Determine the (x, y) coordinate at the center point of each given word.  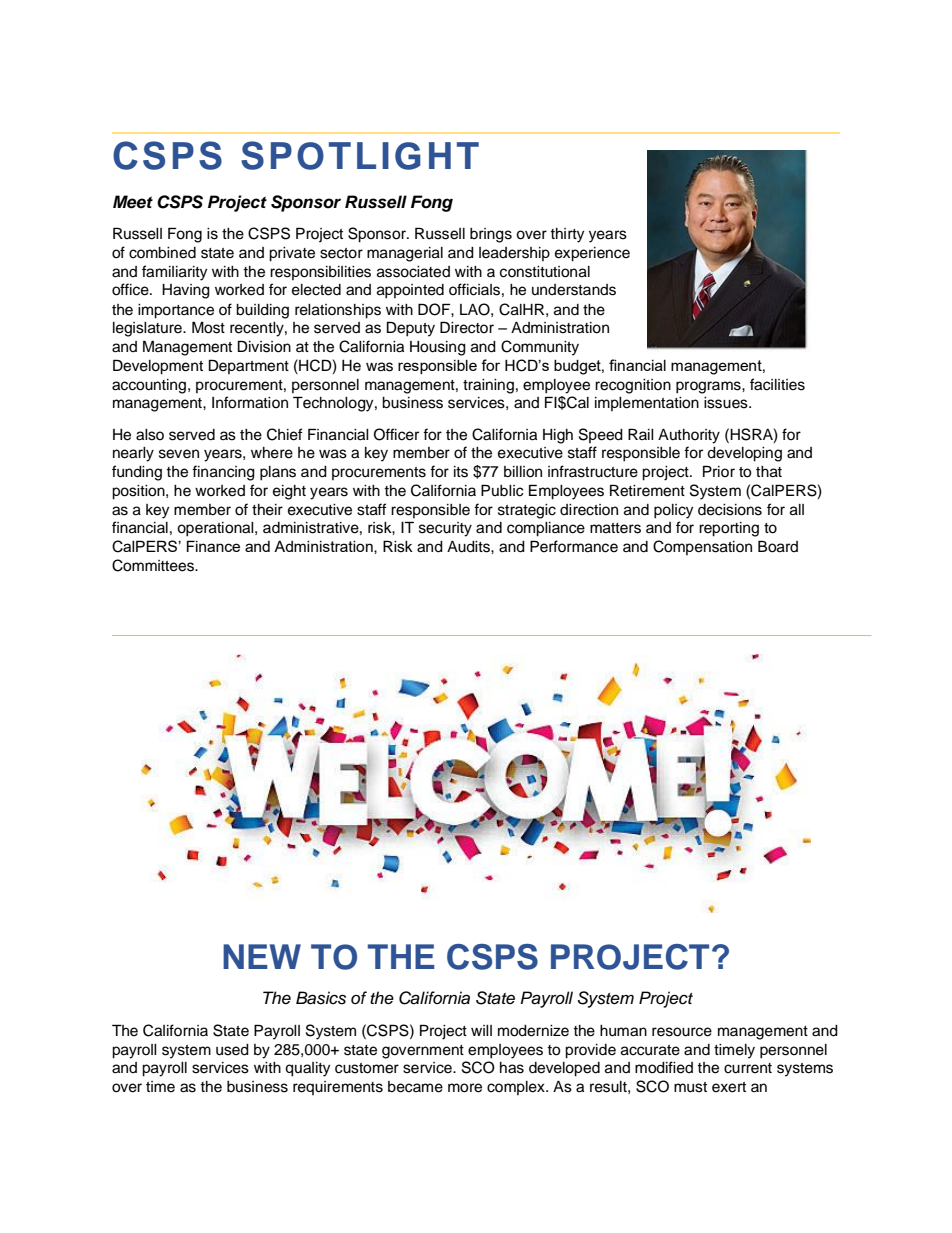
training (488, 386)
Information (250, 402)
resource (682, 1032)
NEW (262, 956)
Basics (321, 998)
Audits (469, 547)
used (232, 1050)
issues (727, 403)
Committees (154, 565)
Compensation (702, 547)
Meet (133, 202)
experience (592, 254)
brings (491, 235)
